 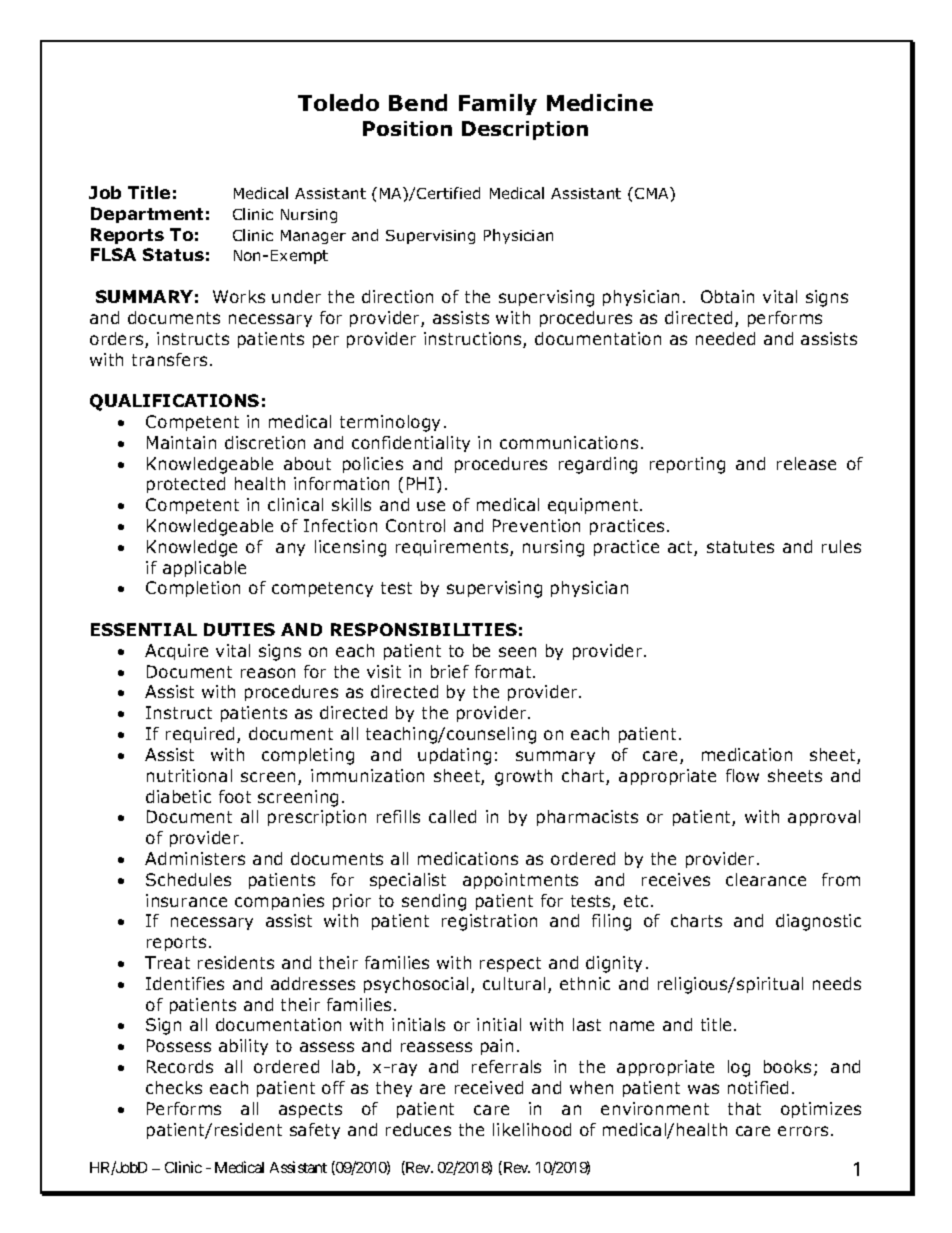 What do you see at coordinates (174, 1087) in the screenshot?
I see `checks` at bounding box center [174, 1087].
